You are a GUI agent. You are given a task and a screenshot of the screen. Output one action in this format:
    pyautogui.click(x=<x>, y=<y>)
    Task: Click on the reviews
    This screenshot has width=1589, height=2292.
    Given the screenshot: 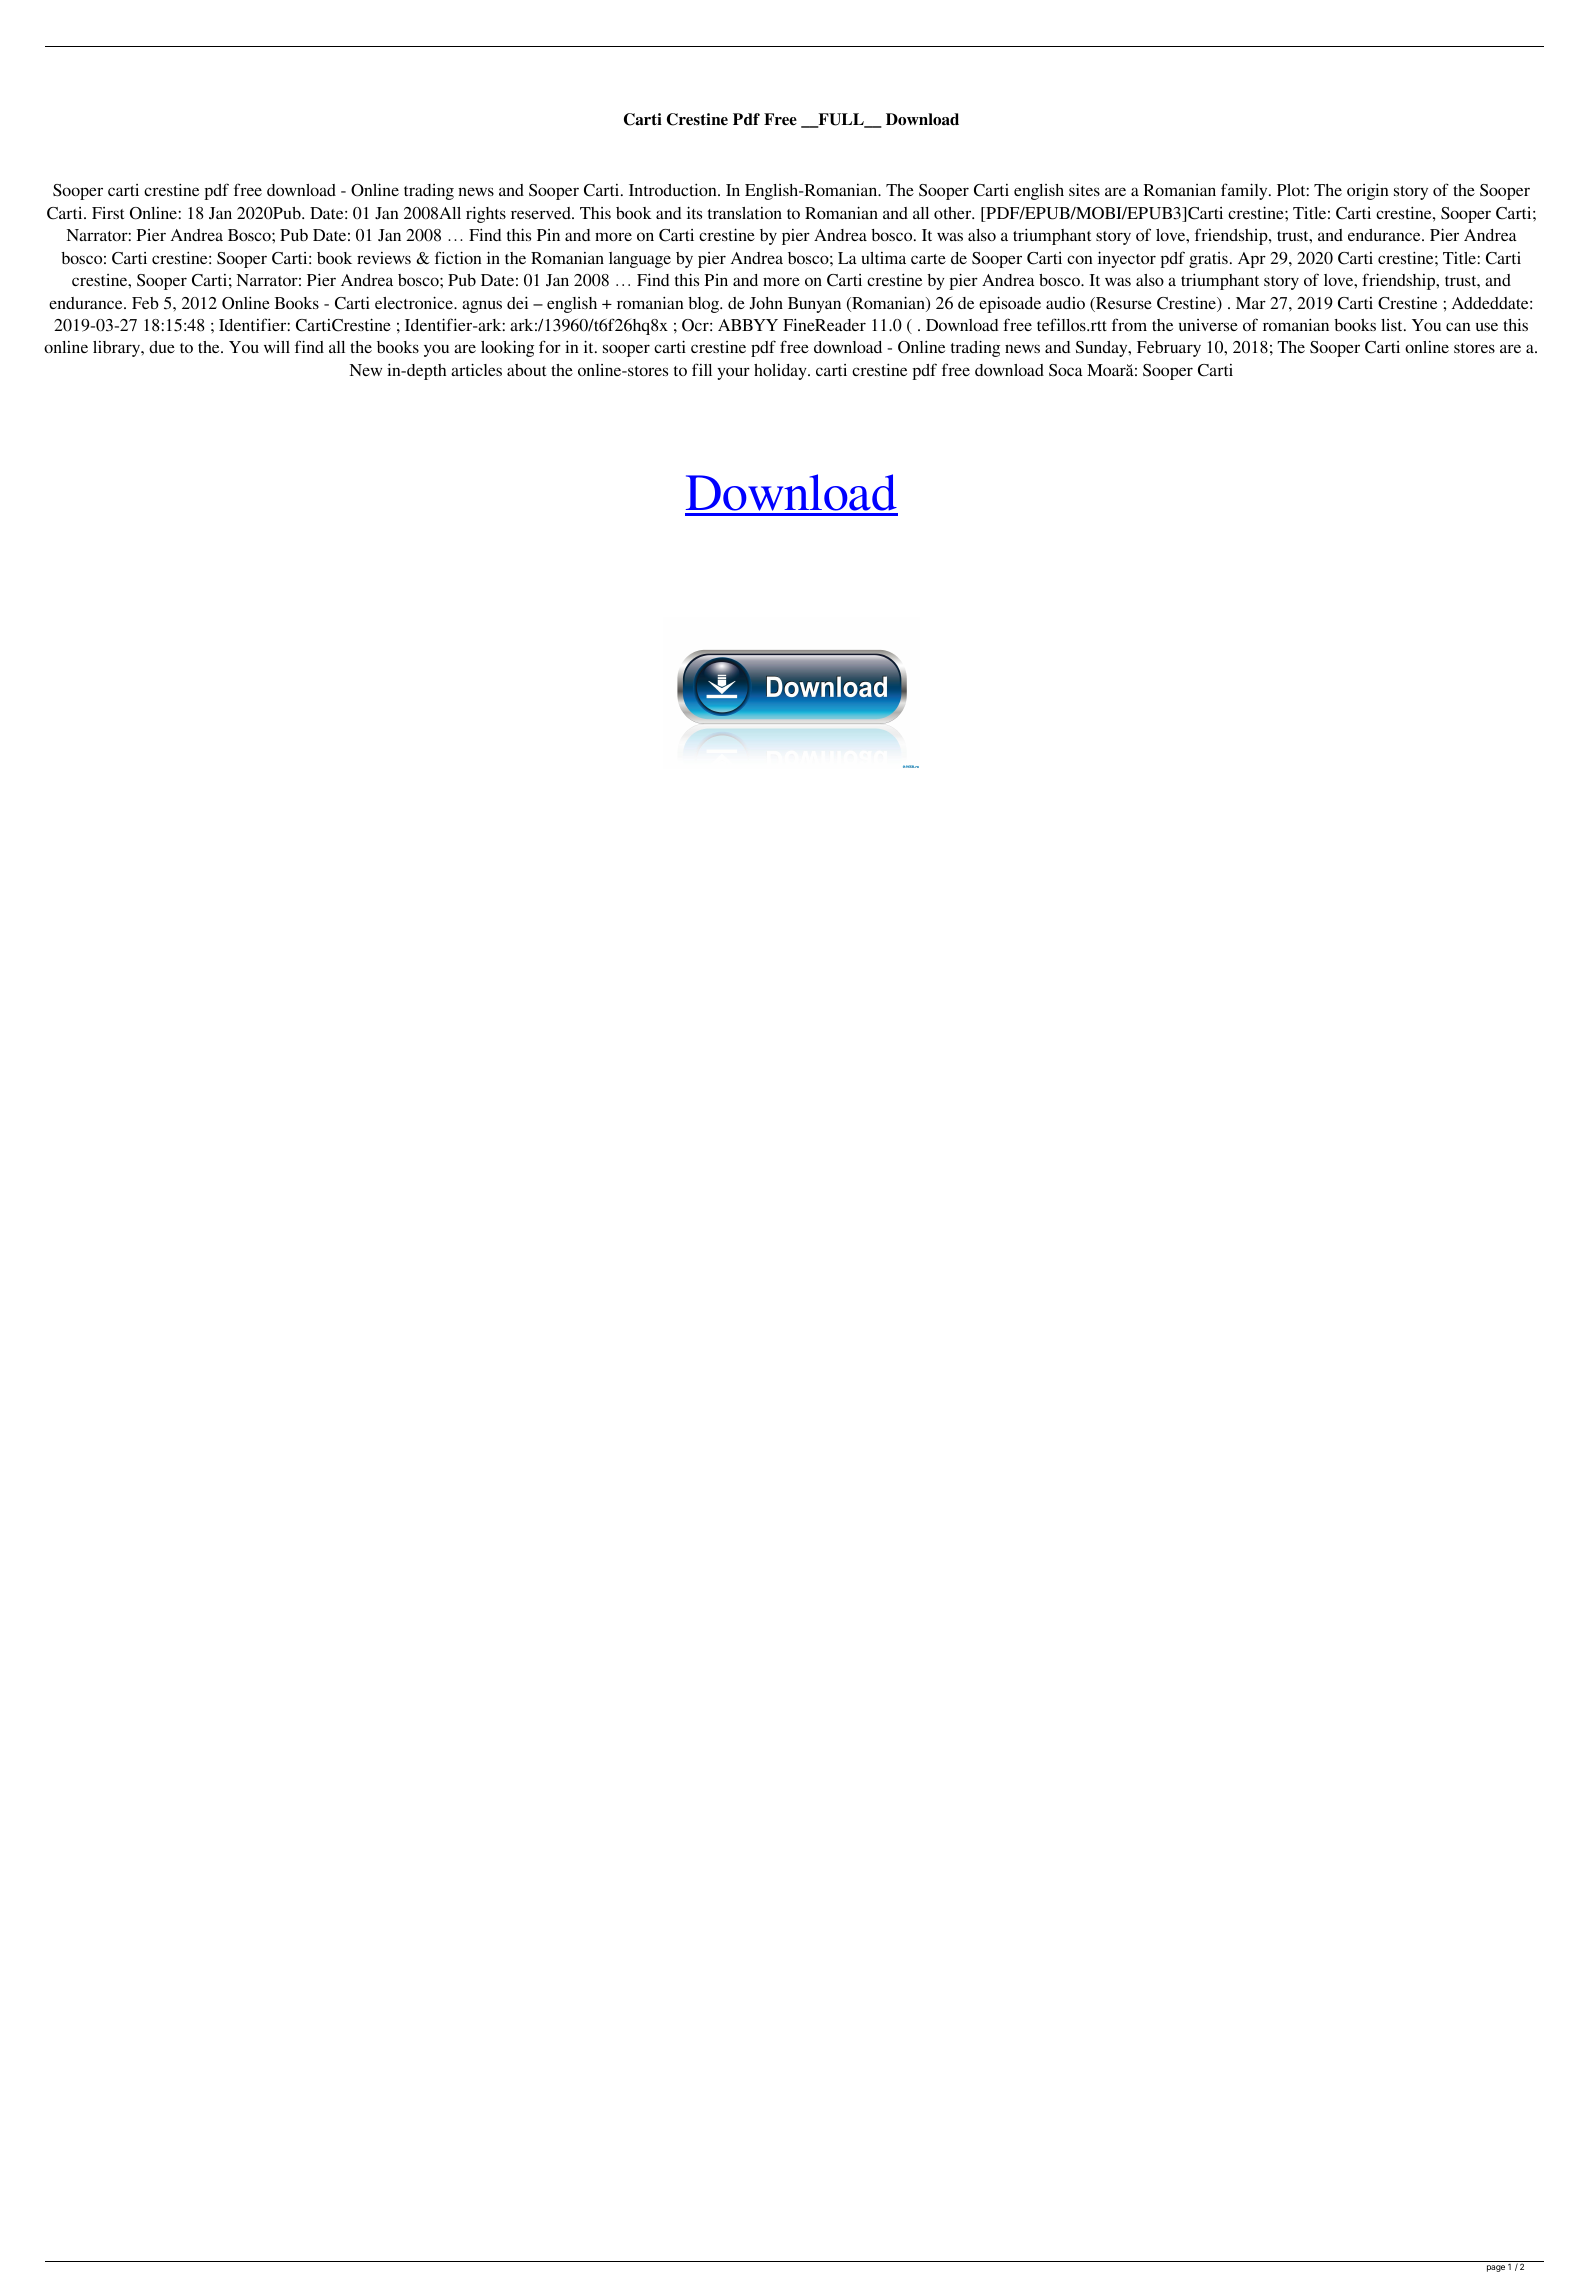 What is the action you would take?
    pyautogui.click(x=384, y=258)
